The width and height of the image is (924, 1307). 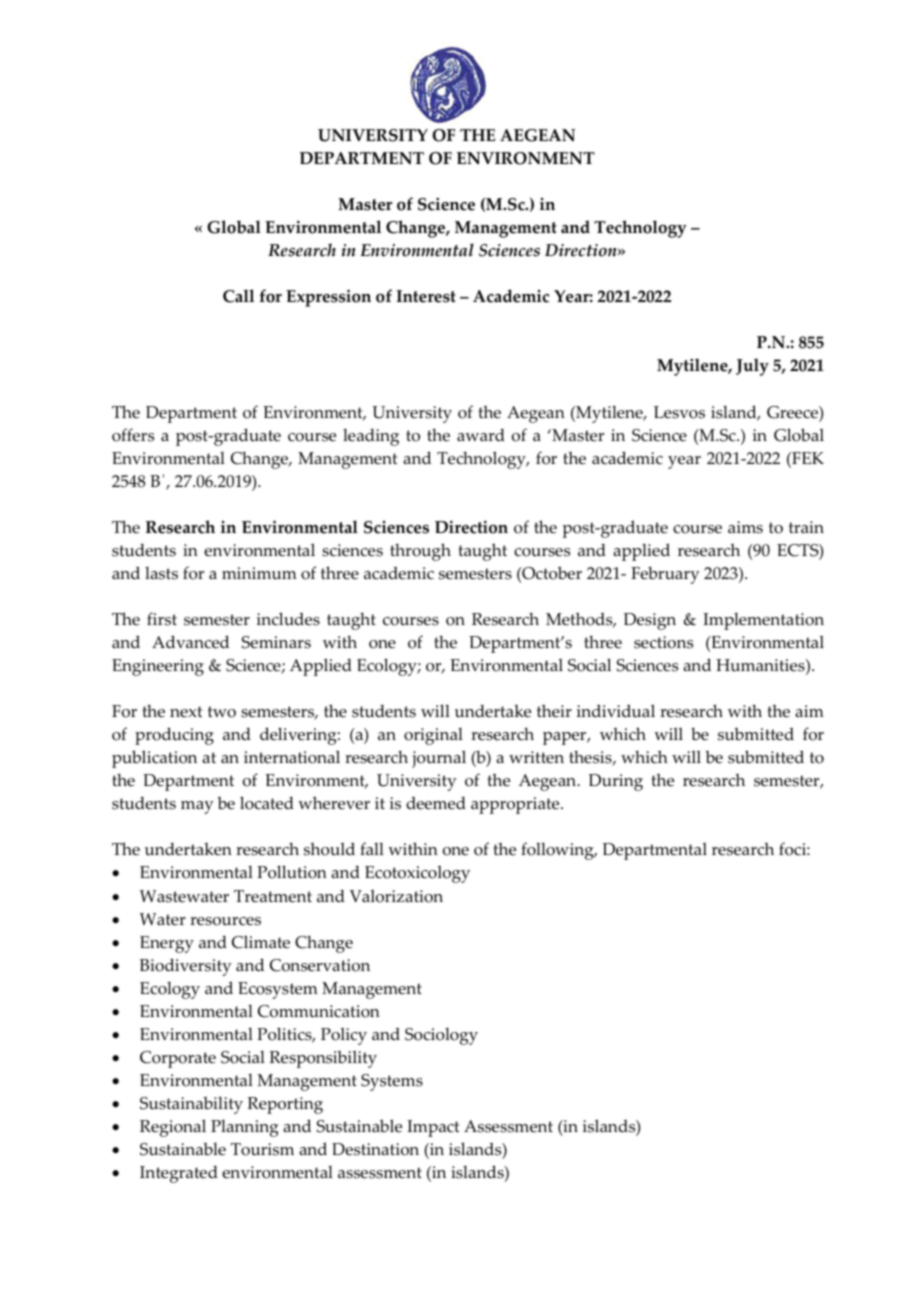 I want to click on Sociology, so click(x=441, y=1036).
